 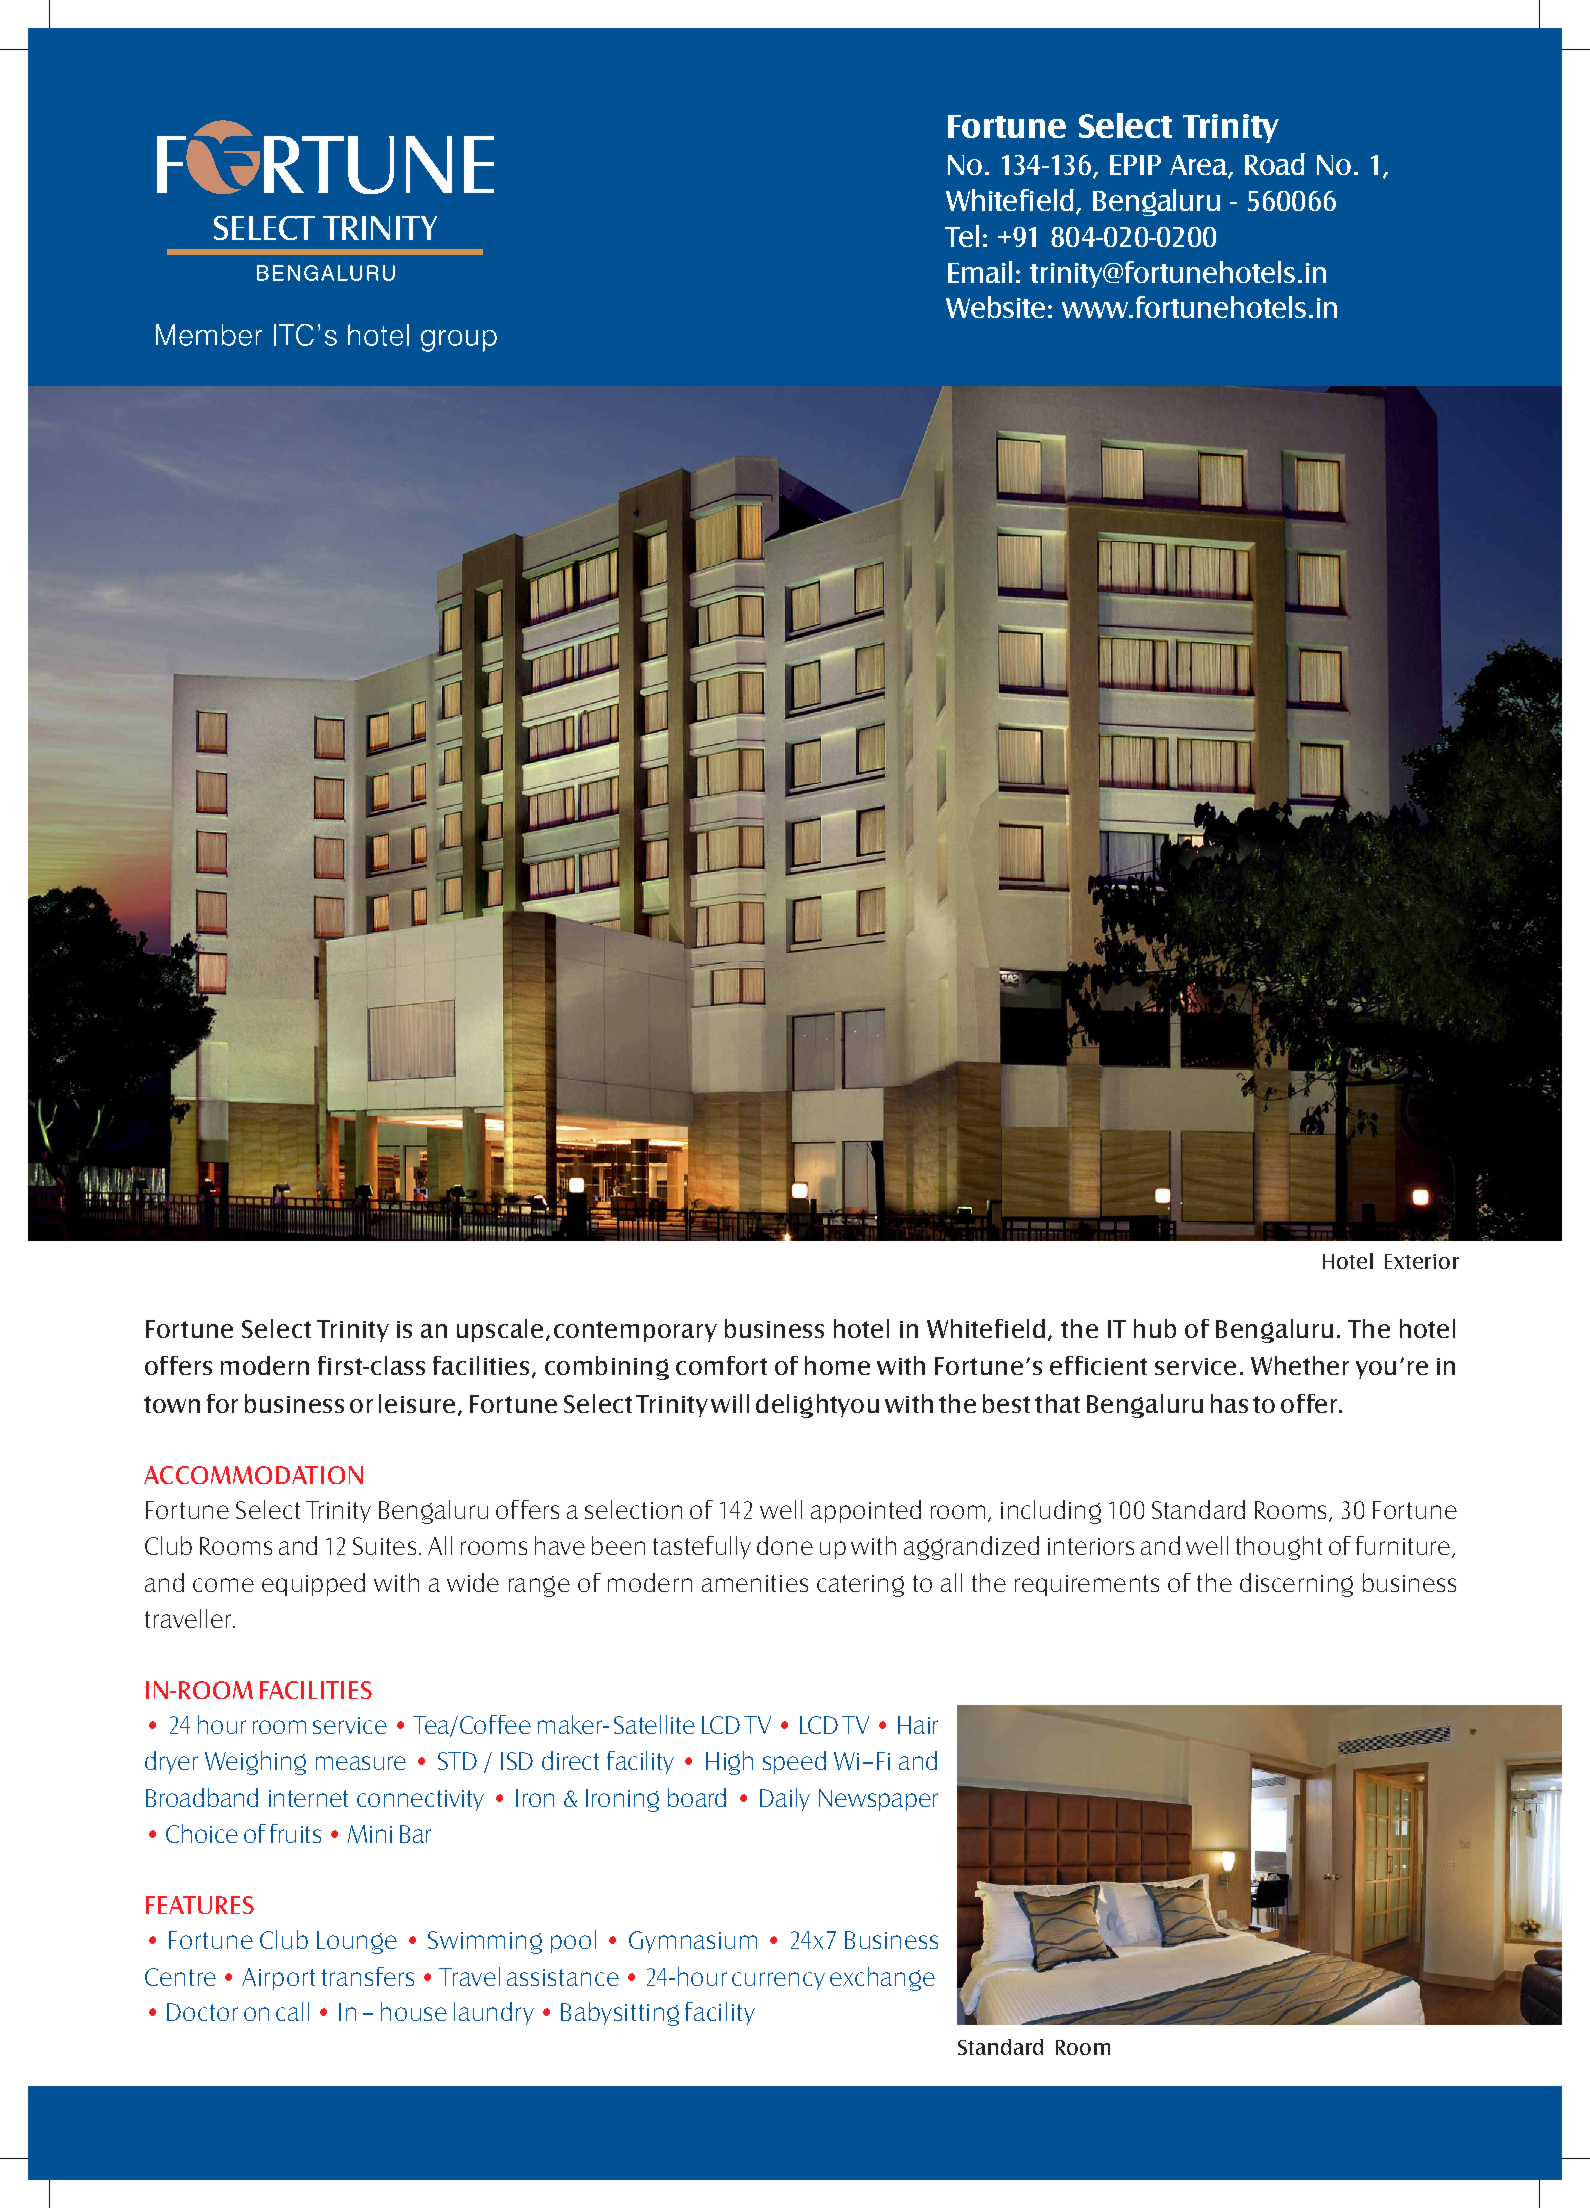 I want to click on Area, so click(x=1199, y=166).
